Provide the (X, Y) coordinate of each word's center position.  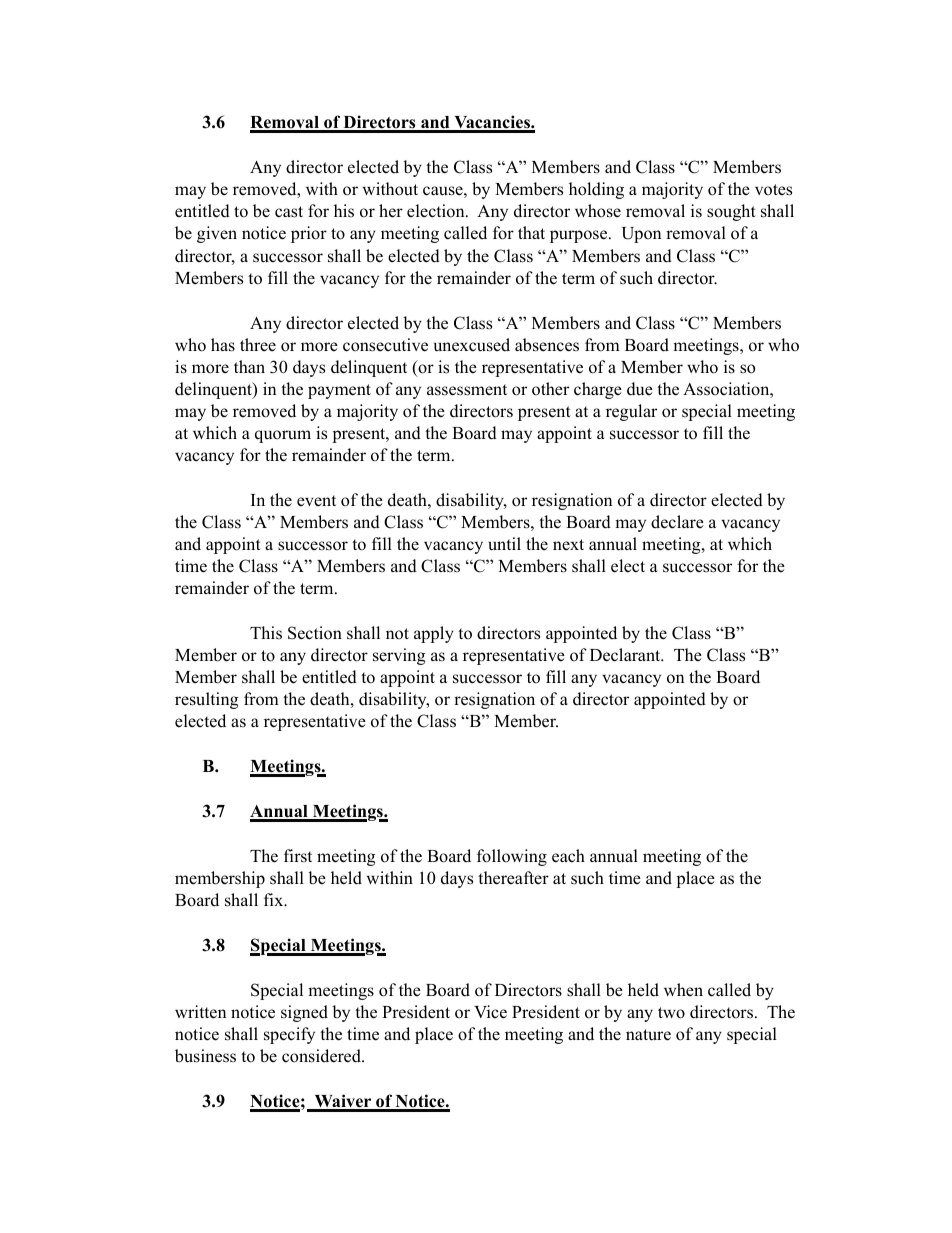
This (266, 633)
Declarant (626, 655)
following (512, 857)
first (298, 856)
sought (731, 212)
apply (434, 634)
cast (289, 212)
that (531, 232)
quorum (283, 436)
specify (289, 1035)
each (568, 856)
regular (631, 412)
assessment (467, 390)
